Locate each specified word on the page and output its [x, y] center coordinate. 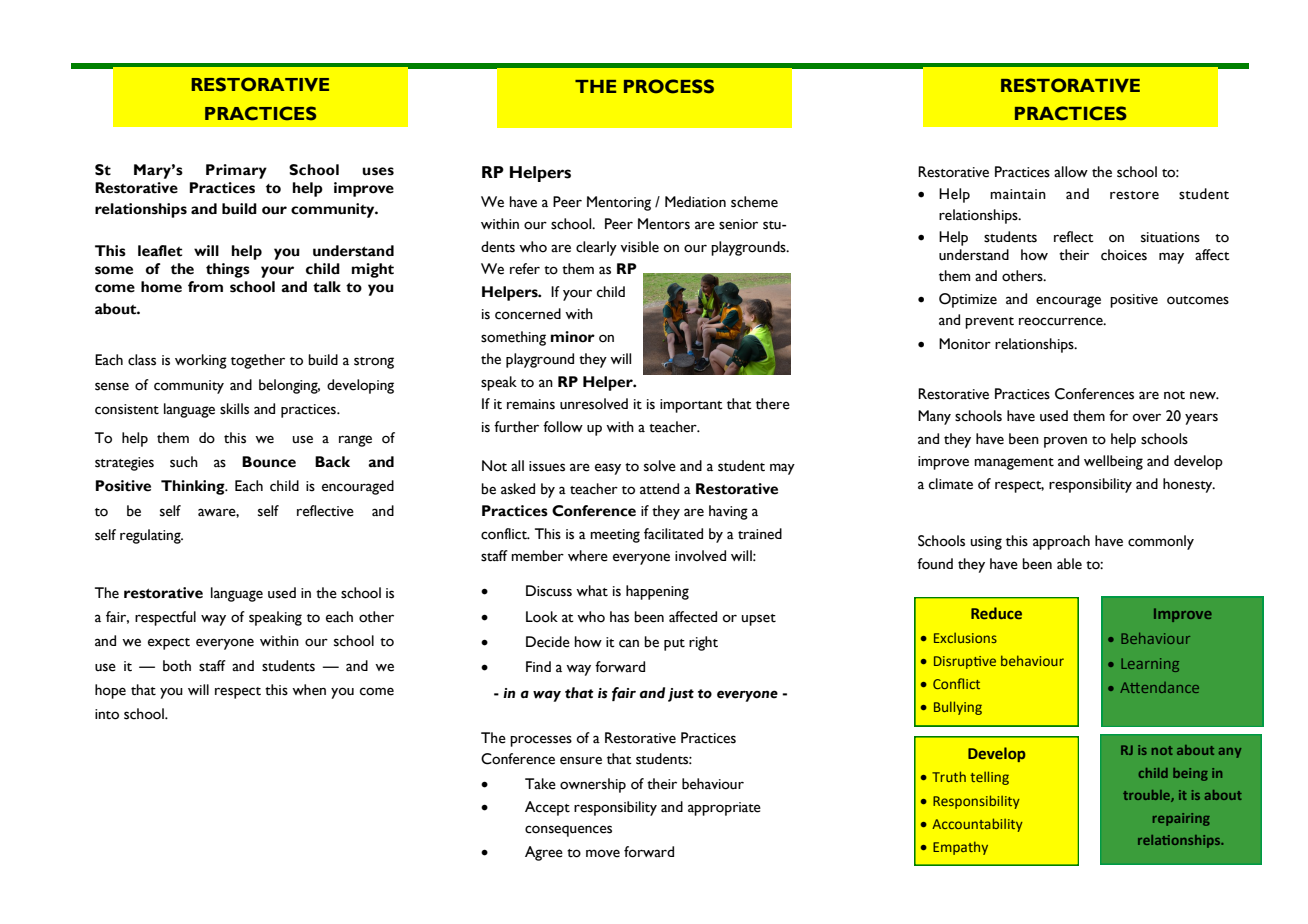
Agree [544, 853]
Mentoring [619, 203]
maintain [1018, 194]
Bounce [269, 462]
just [681, 695]
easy [608, 469]
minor [573, 337]
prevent [989, 323]
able [1069, 564]
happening [657, 592]
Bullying [958, 708]
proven [1065, 442]
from [205, 287]
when [309, 690]
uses [378, 171]
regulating [151, 536]
